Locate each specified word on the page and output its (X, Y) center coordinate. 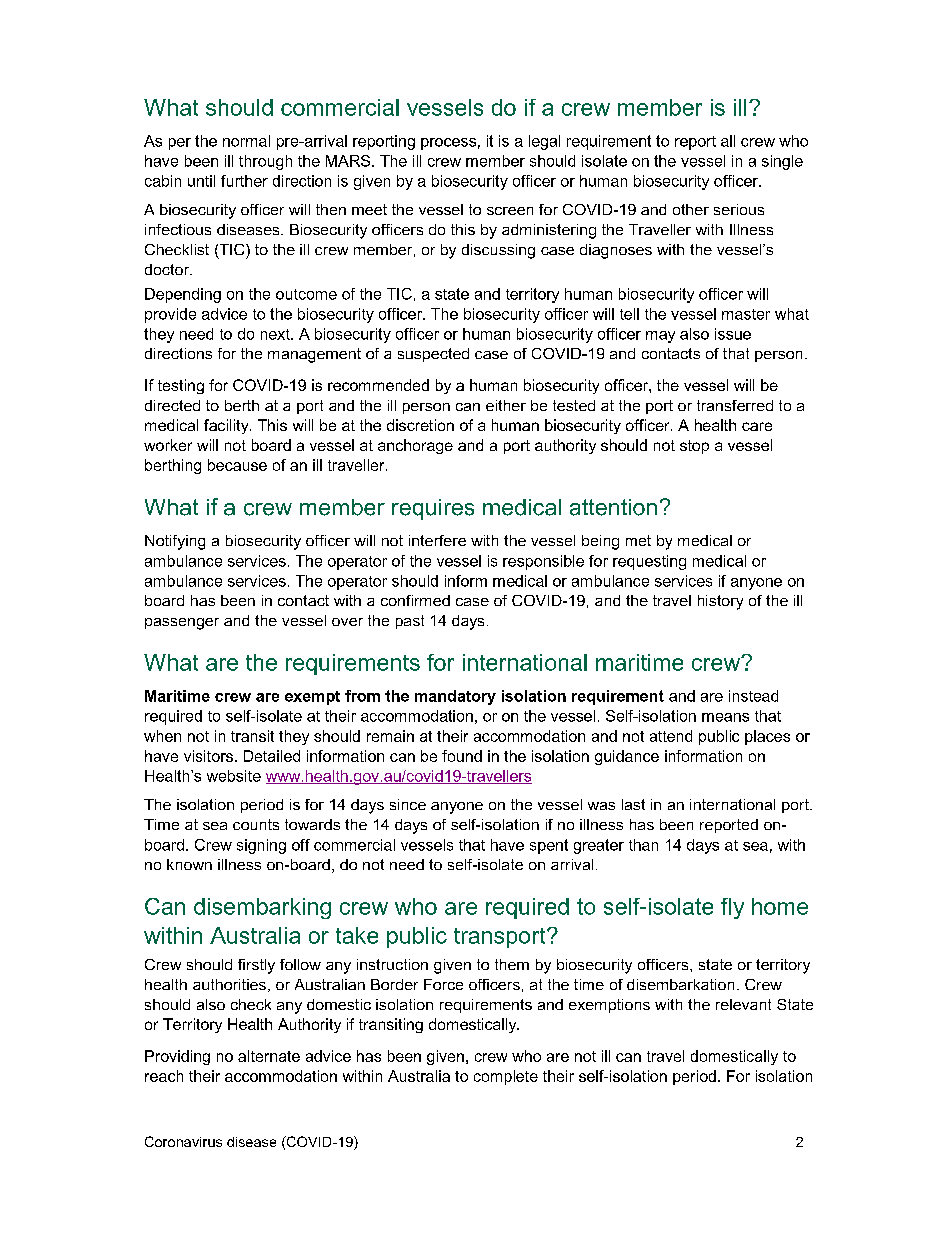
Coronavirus (183, 1141)
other (691, 209)
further (244, 181)
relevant (743, 1004)
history (720, 602)
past (410, 622)
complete (506, 1077)
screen (510, 211)
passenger (182, 624)
